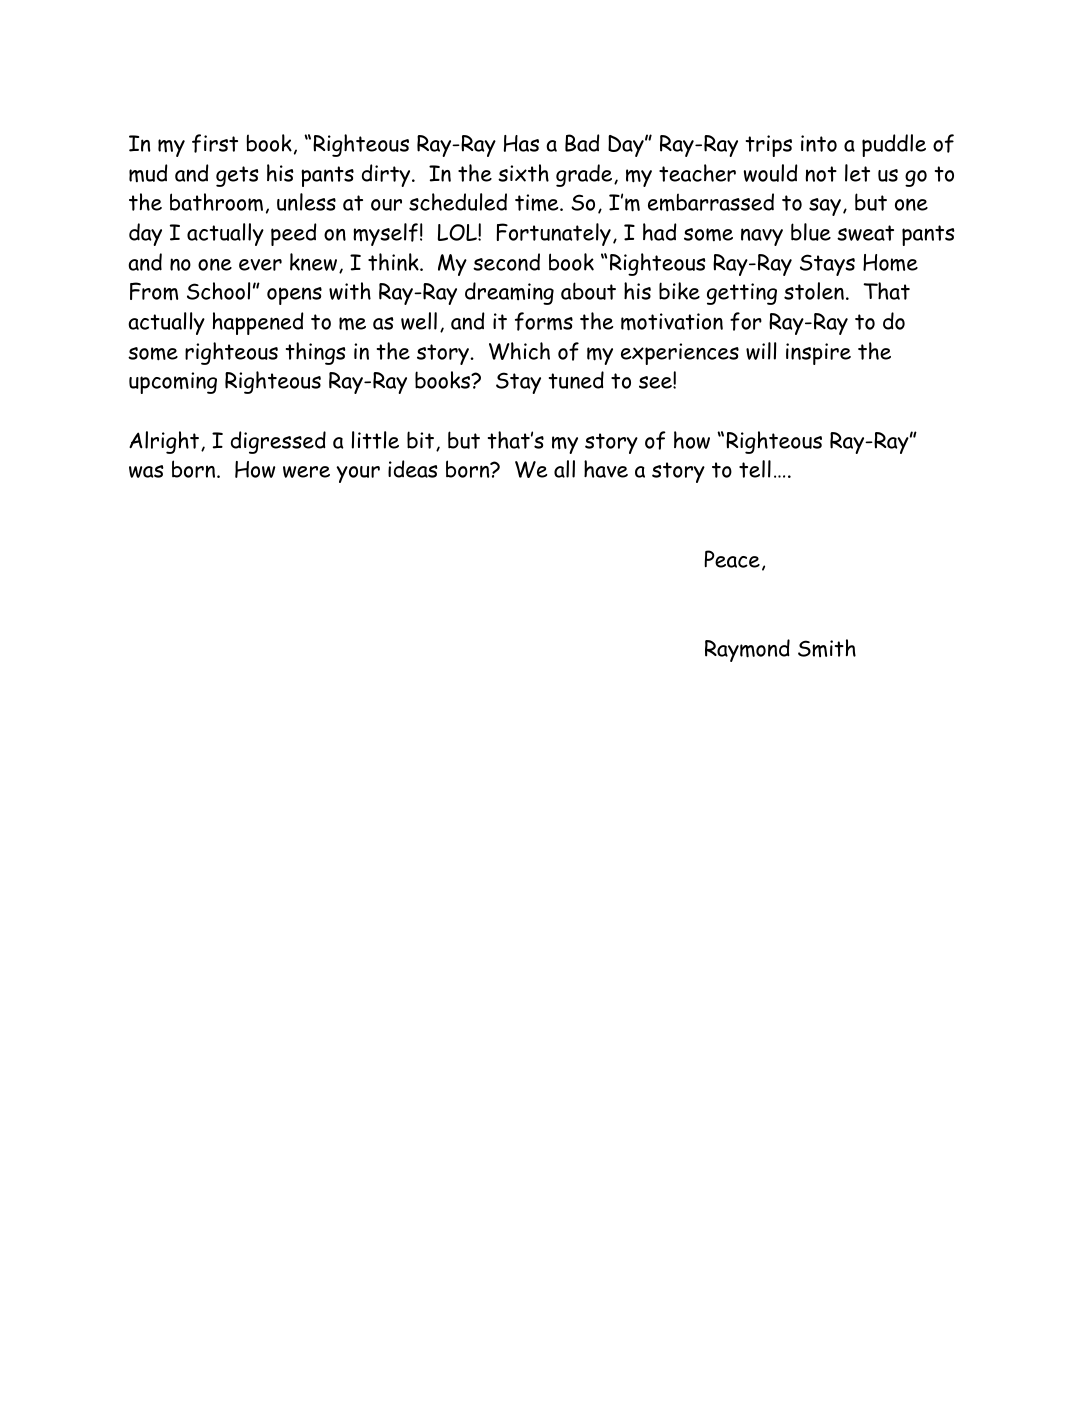 This document has height=1407, width=1087. Describe the element at coordinates (819, 143) in the document. I see `into` at that location.
